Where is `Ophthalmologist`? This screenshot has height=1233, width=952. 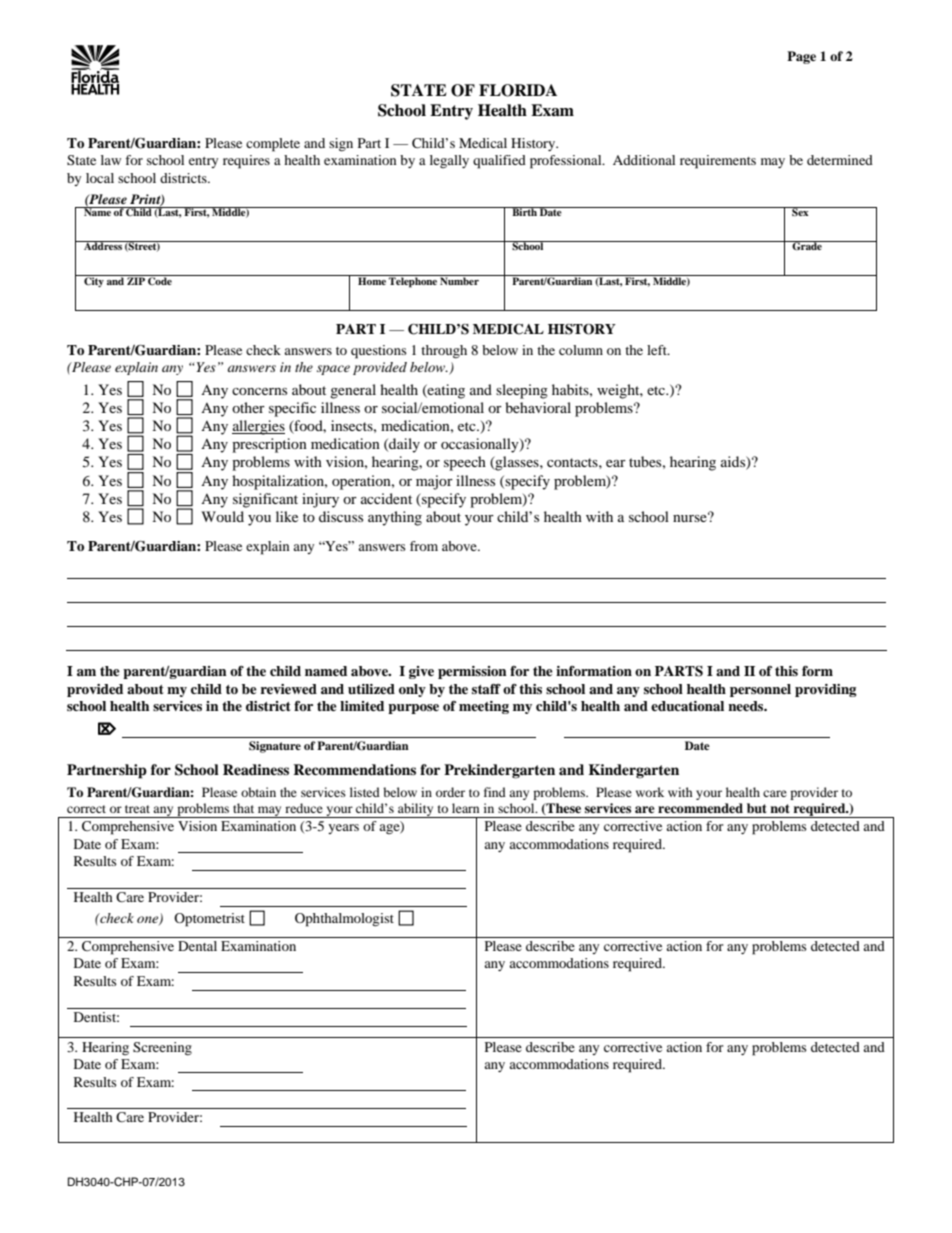
Ophthalmologist is located at coordinates (344, 920).
